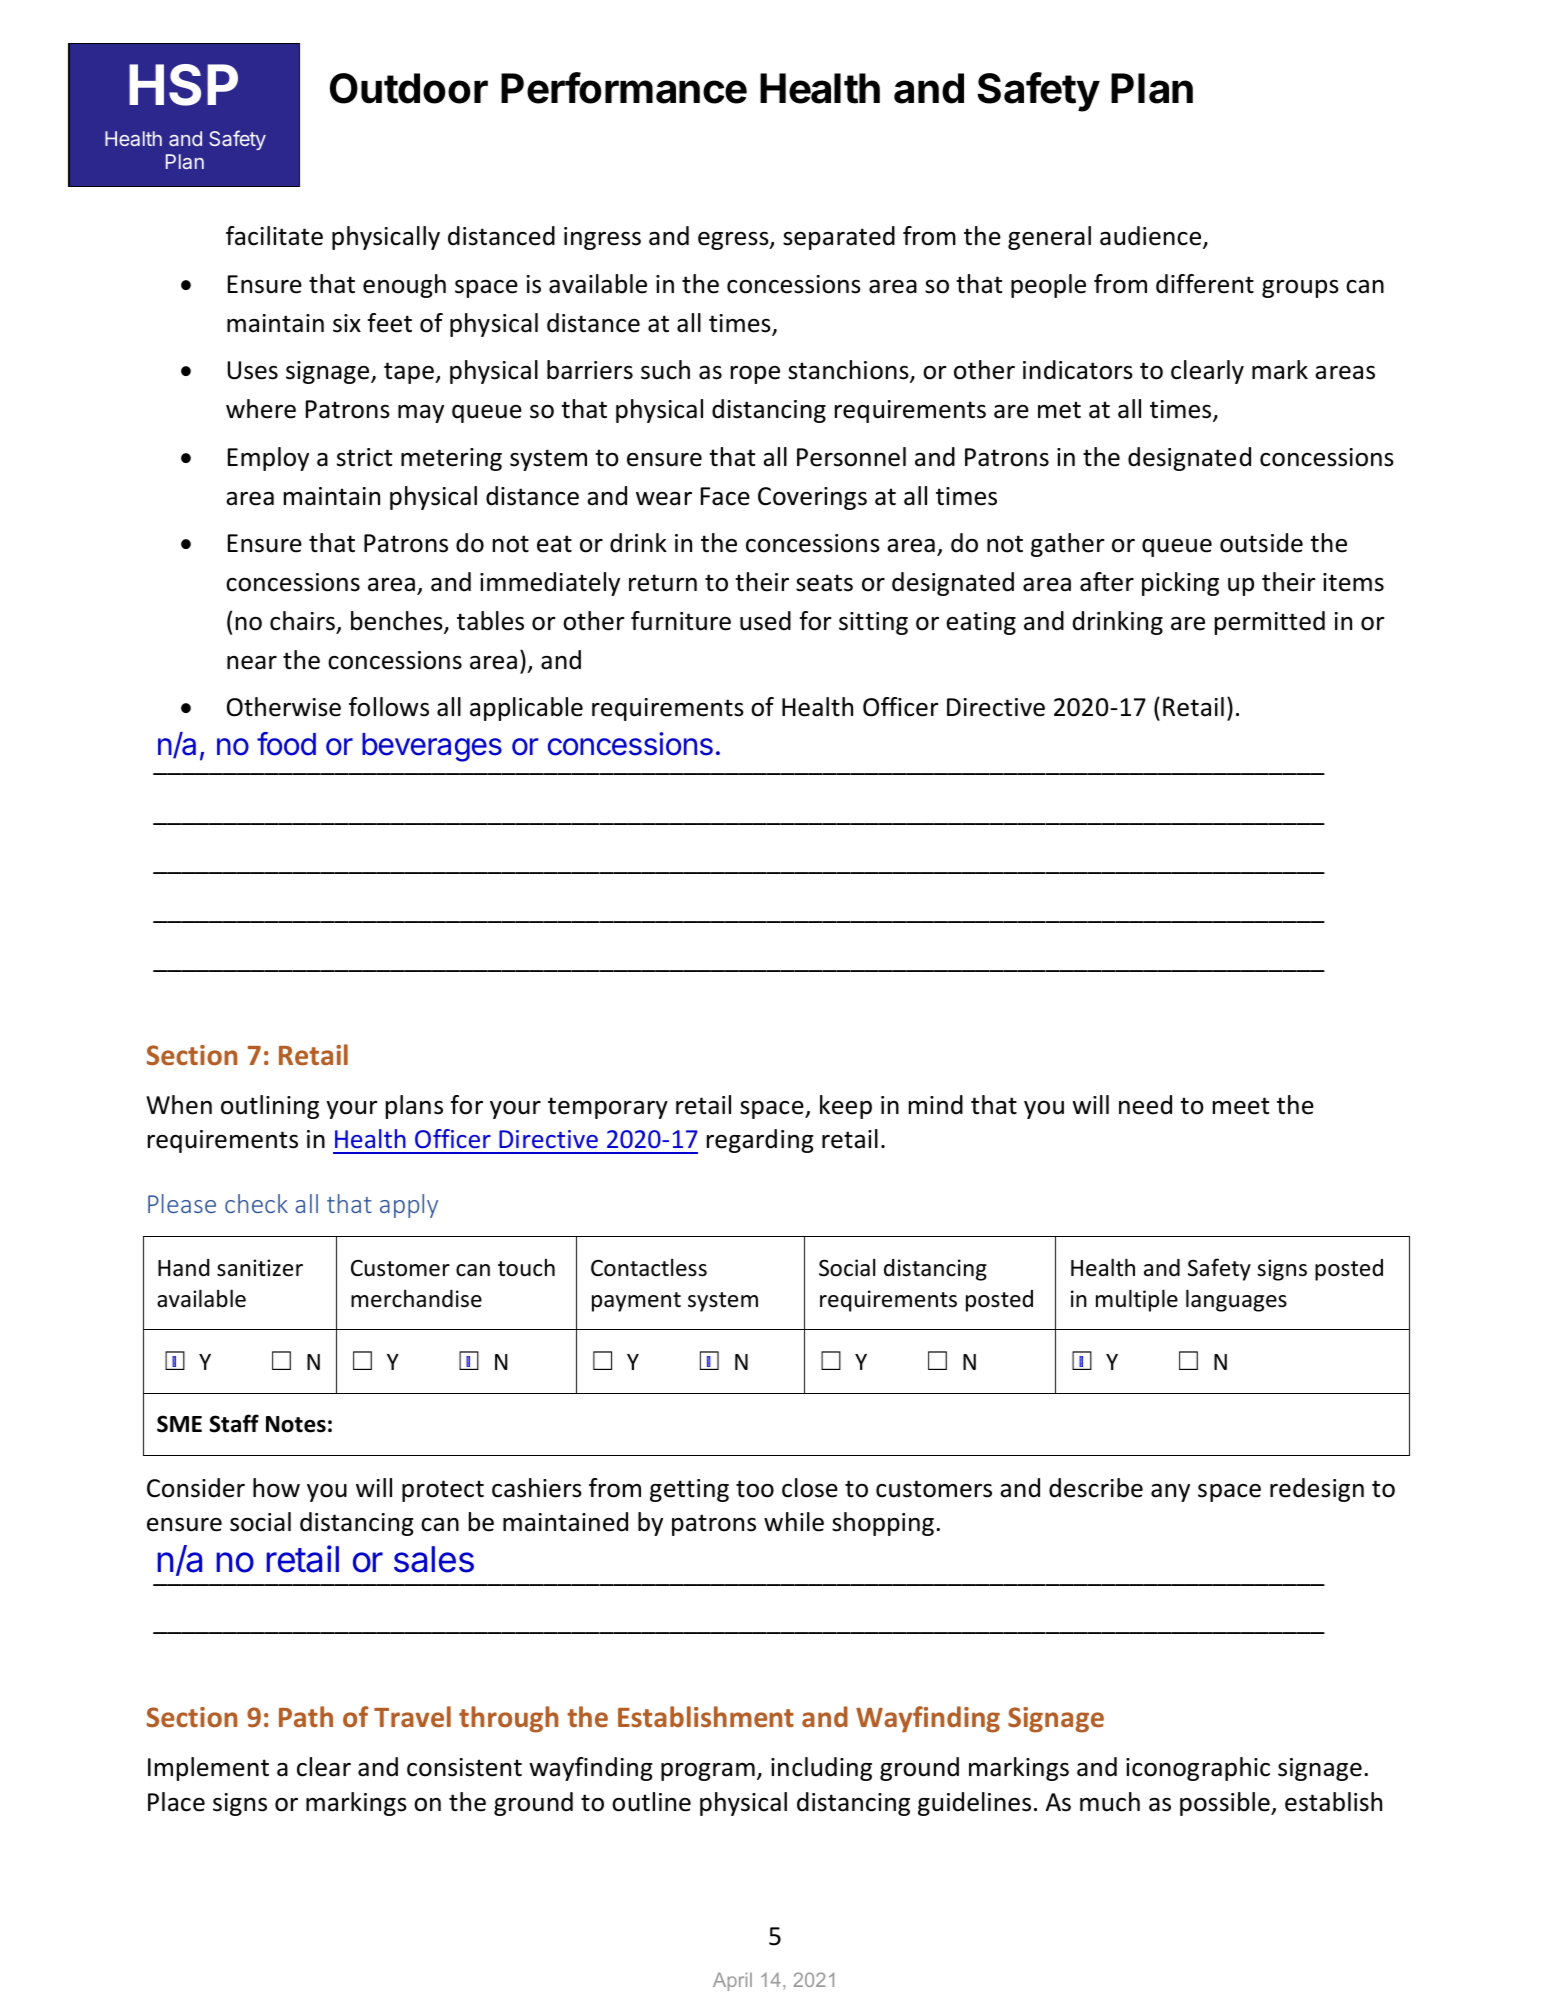 This image has width=1551, height=2007. I want to click on April, so click(732, 1981).
